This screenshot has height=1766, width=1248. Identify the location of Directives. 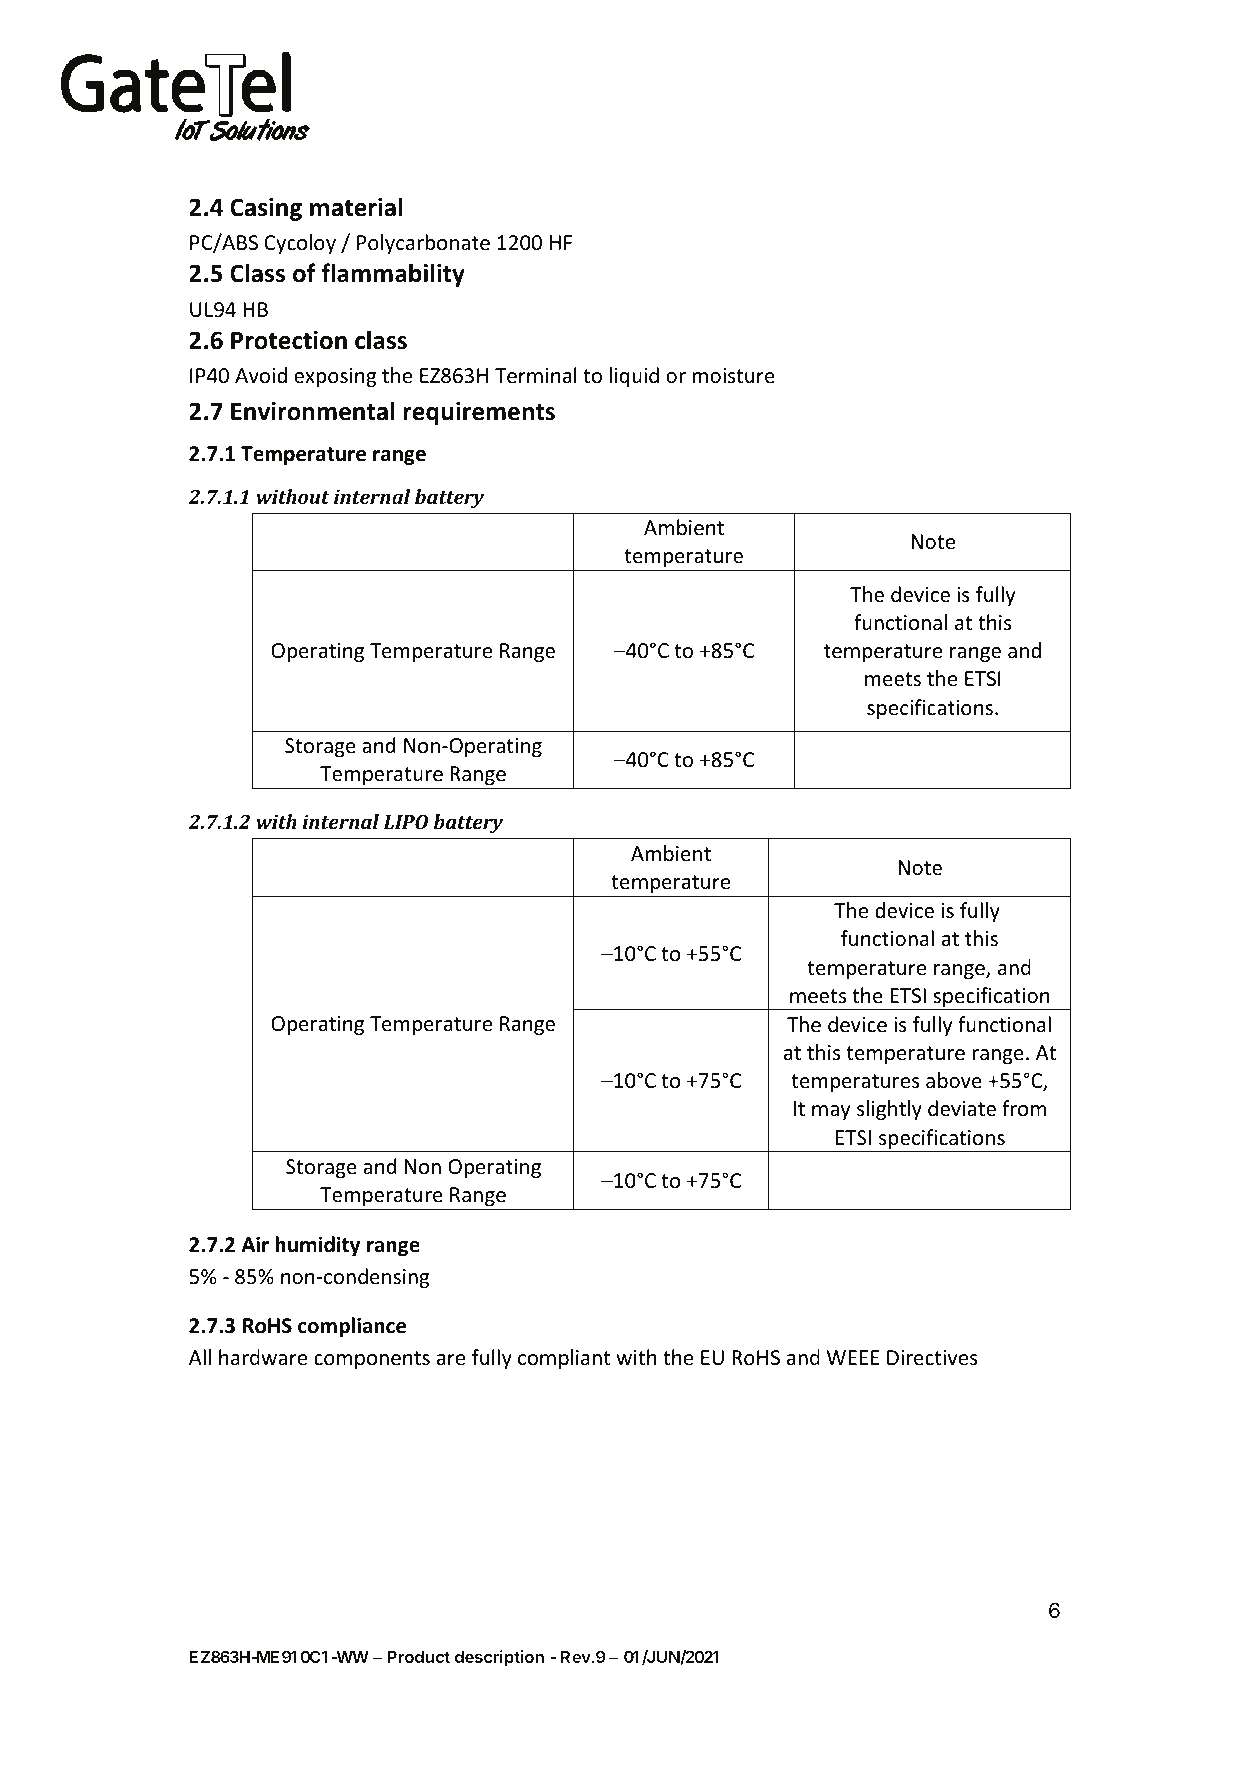
(932, 1357).
